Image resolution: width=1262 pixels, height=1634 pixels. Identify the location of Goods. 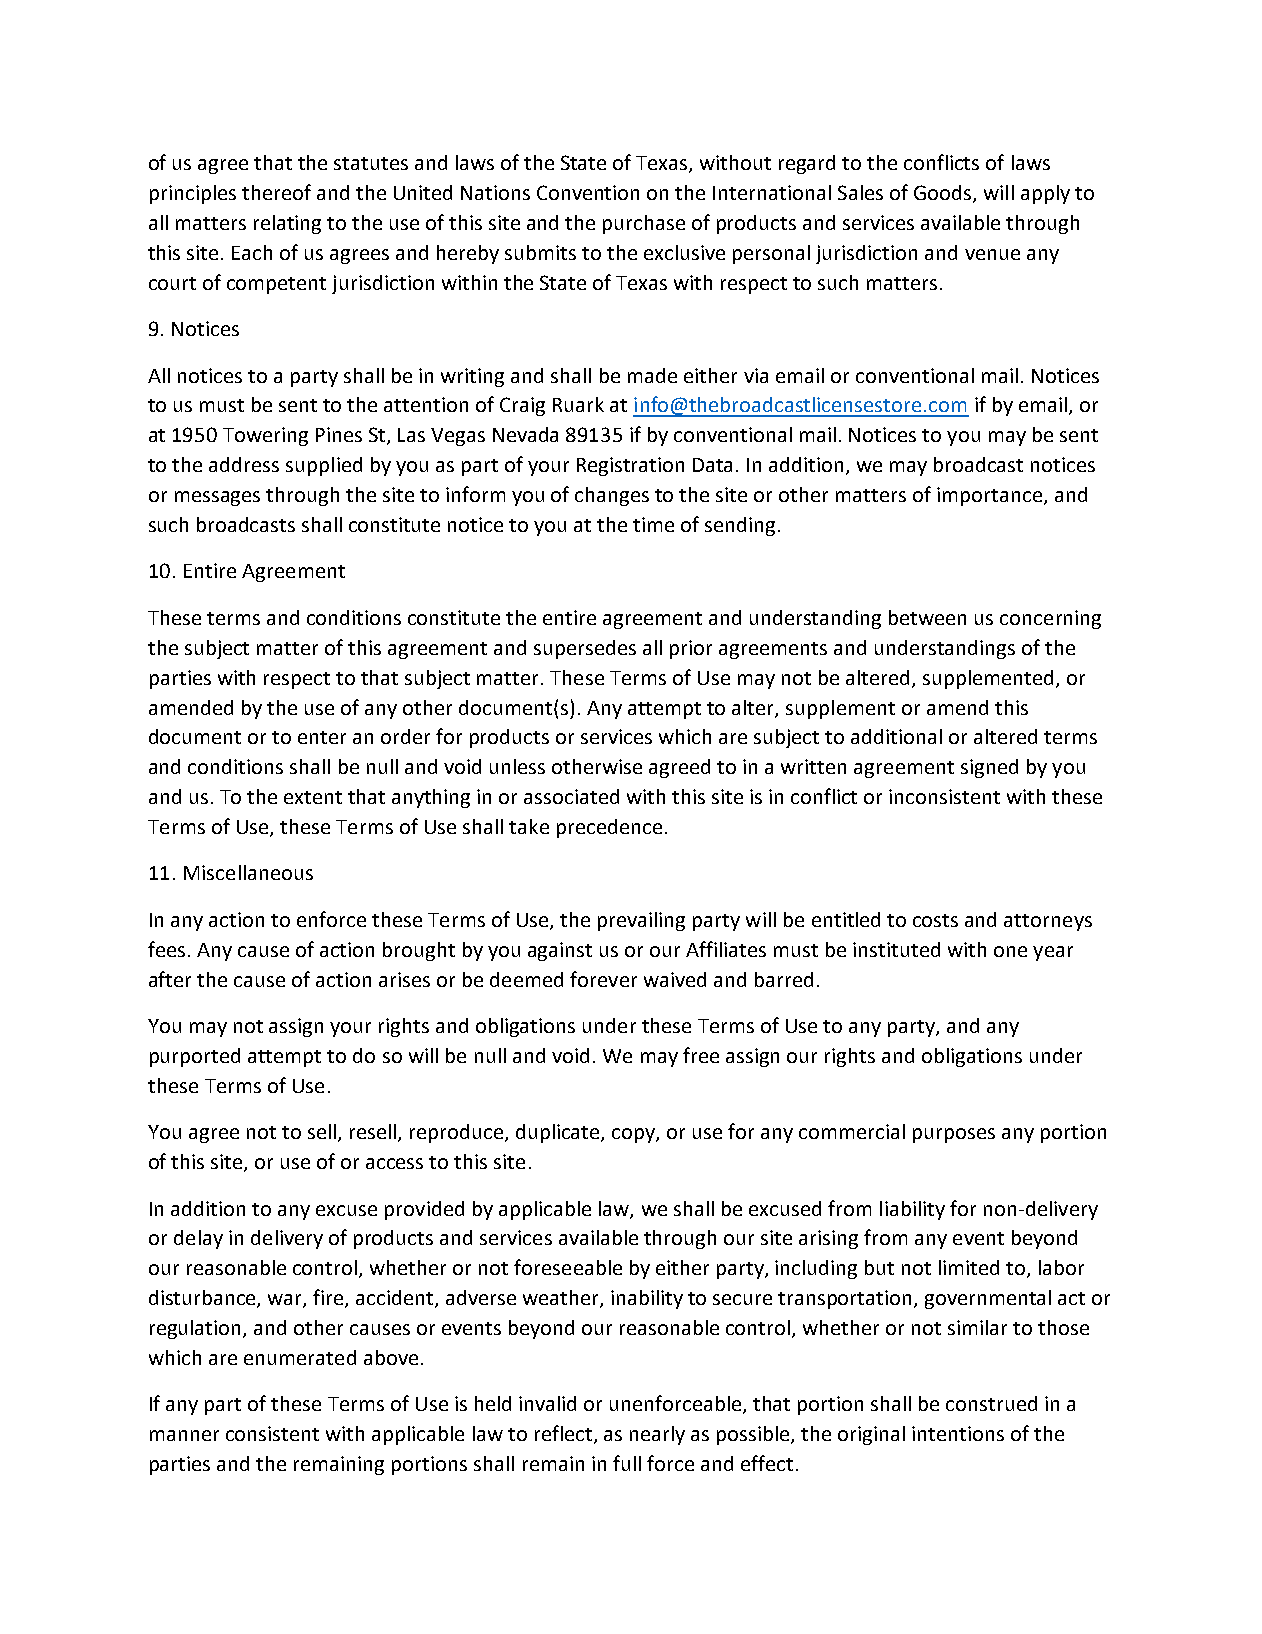
(944, 194).
